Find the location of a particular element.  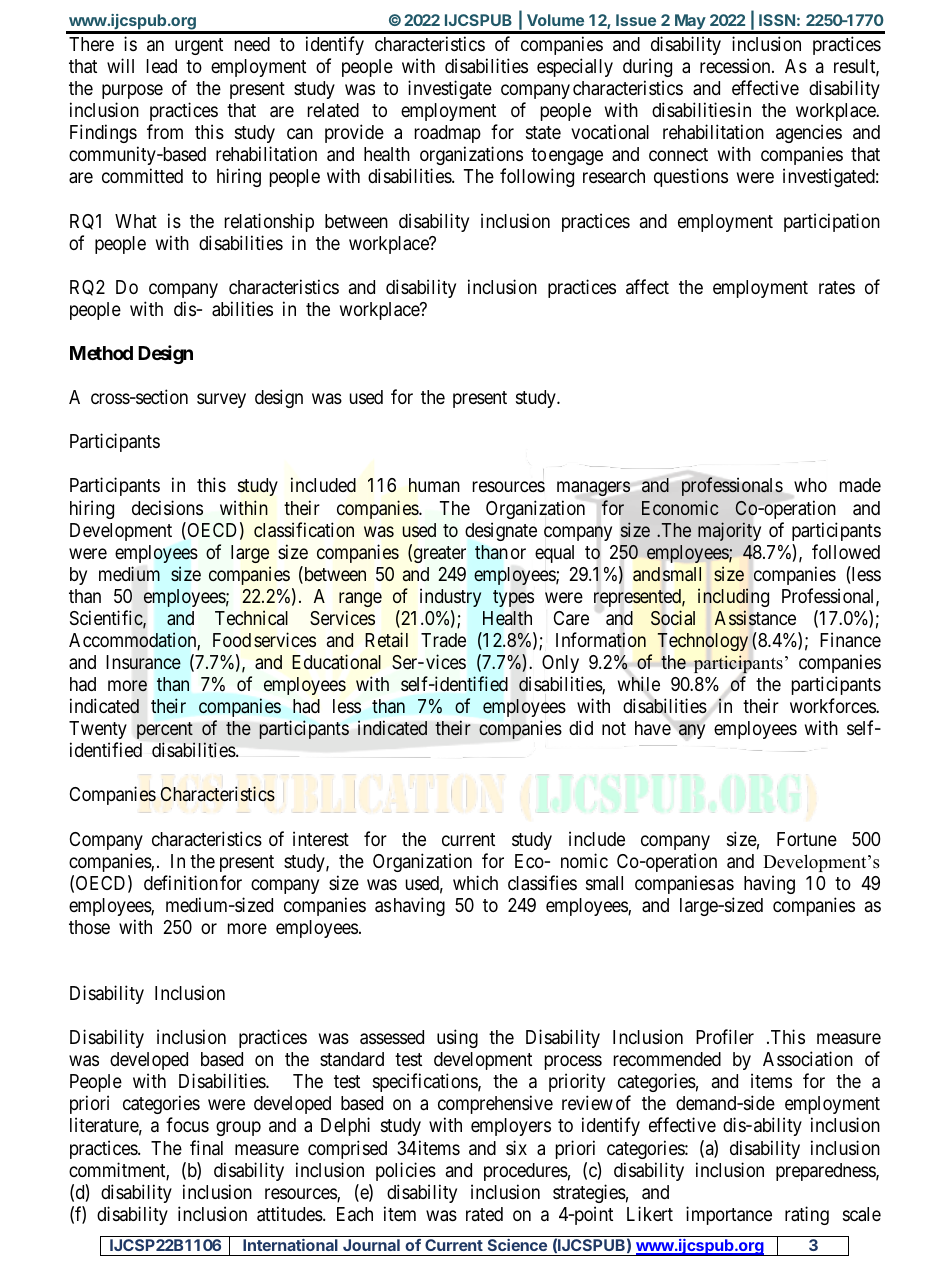

rated is located at coordinates (484, 1214).
